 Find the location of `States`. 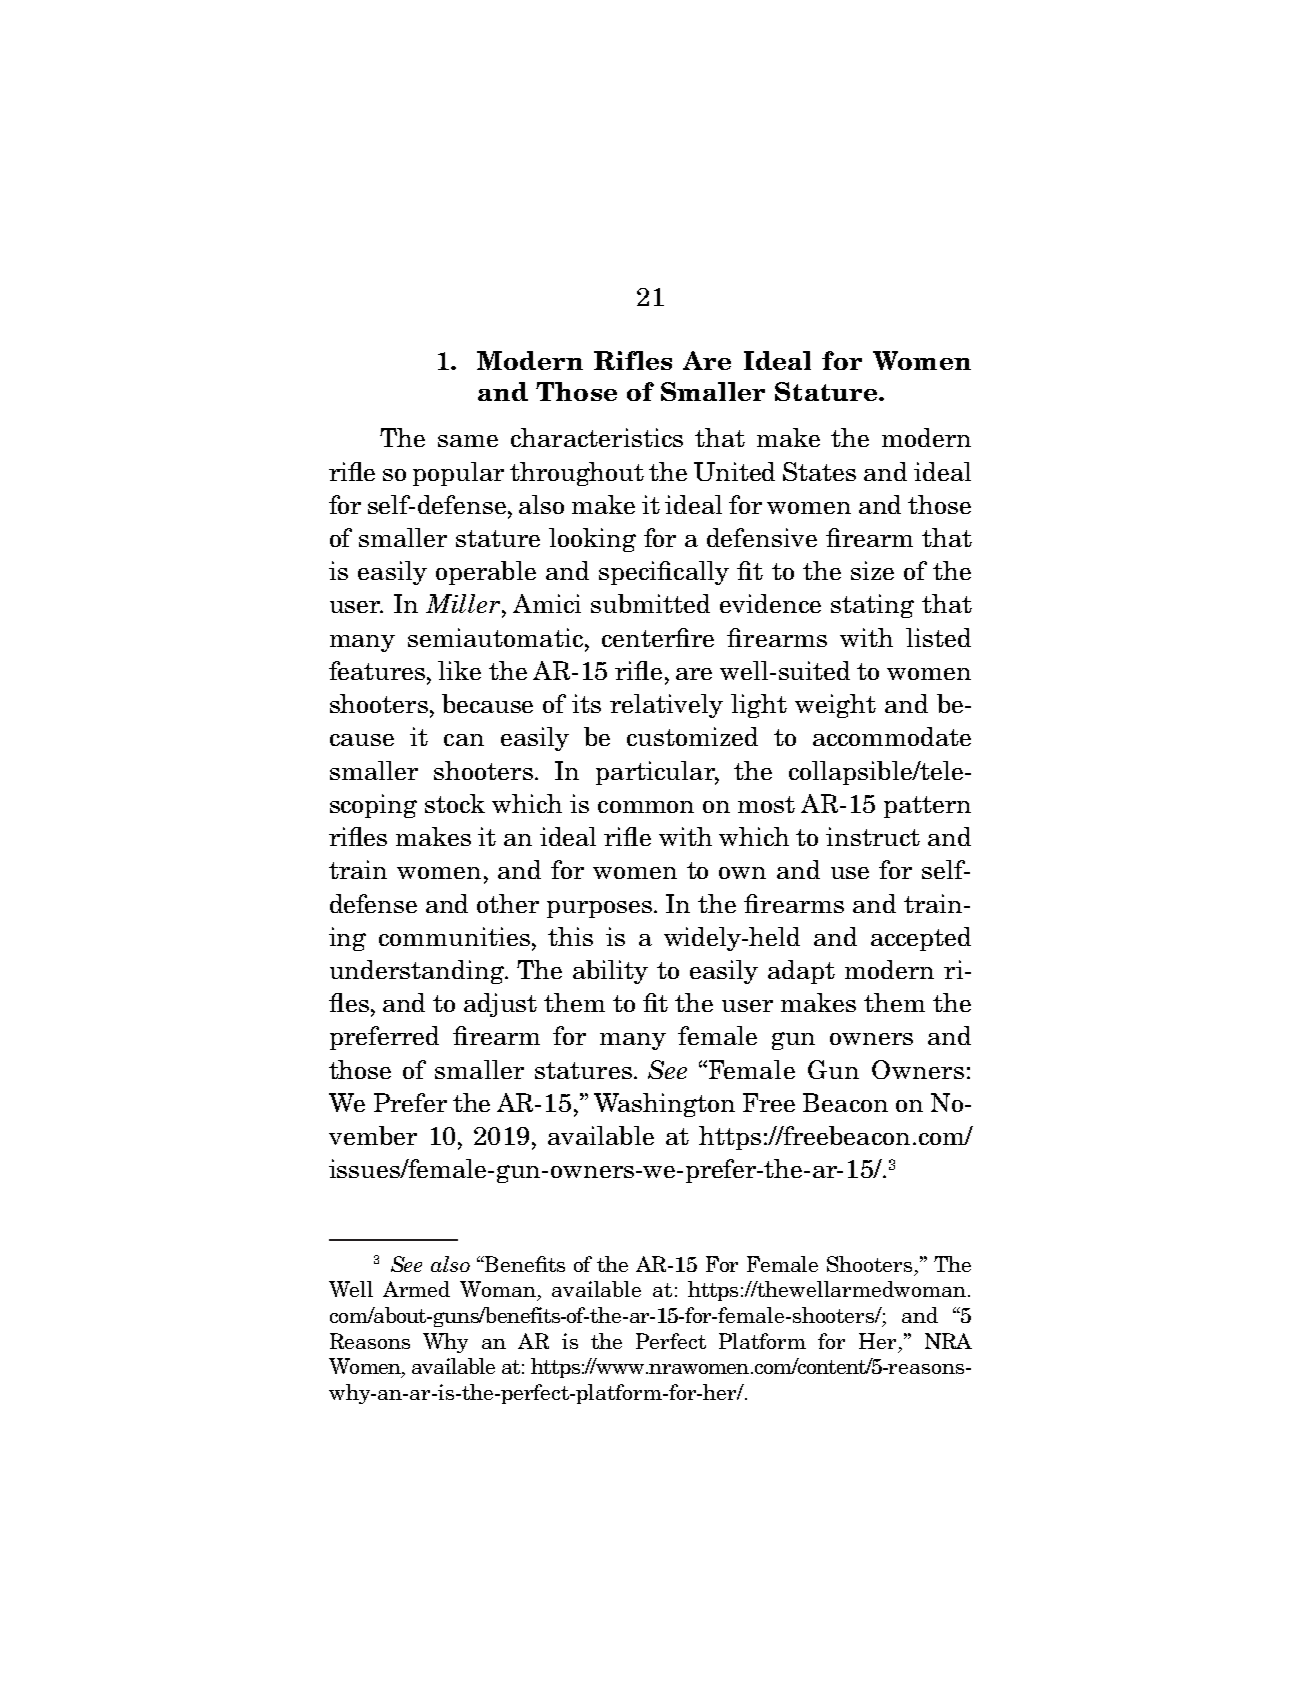

States is located at coordinates (819, 471).
